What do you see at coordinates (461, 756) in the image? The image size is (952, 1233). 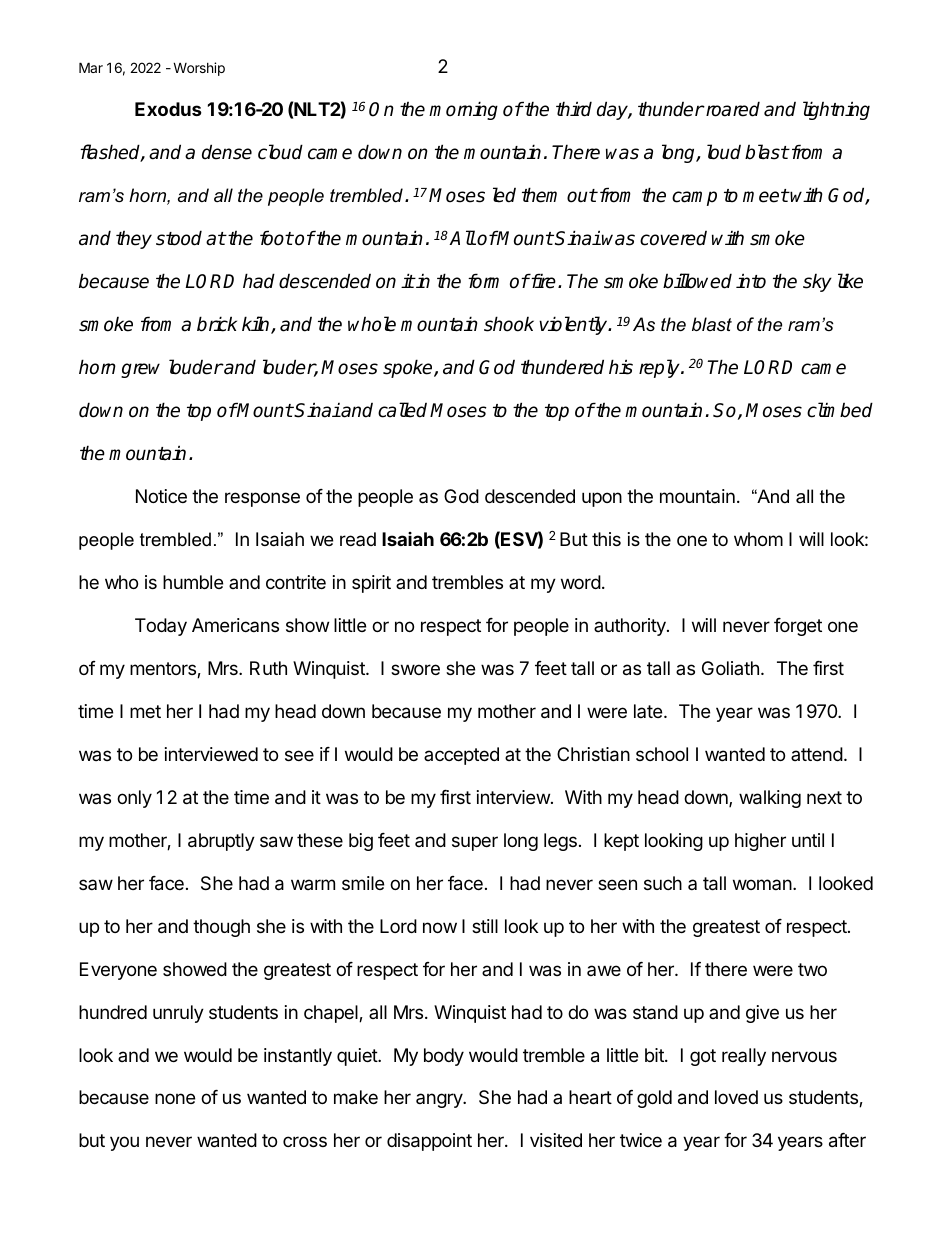 I see `accepted` at bounding box center [461, 756].
